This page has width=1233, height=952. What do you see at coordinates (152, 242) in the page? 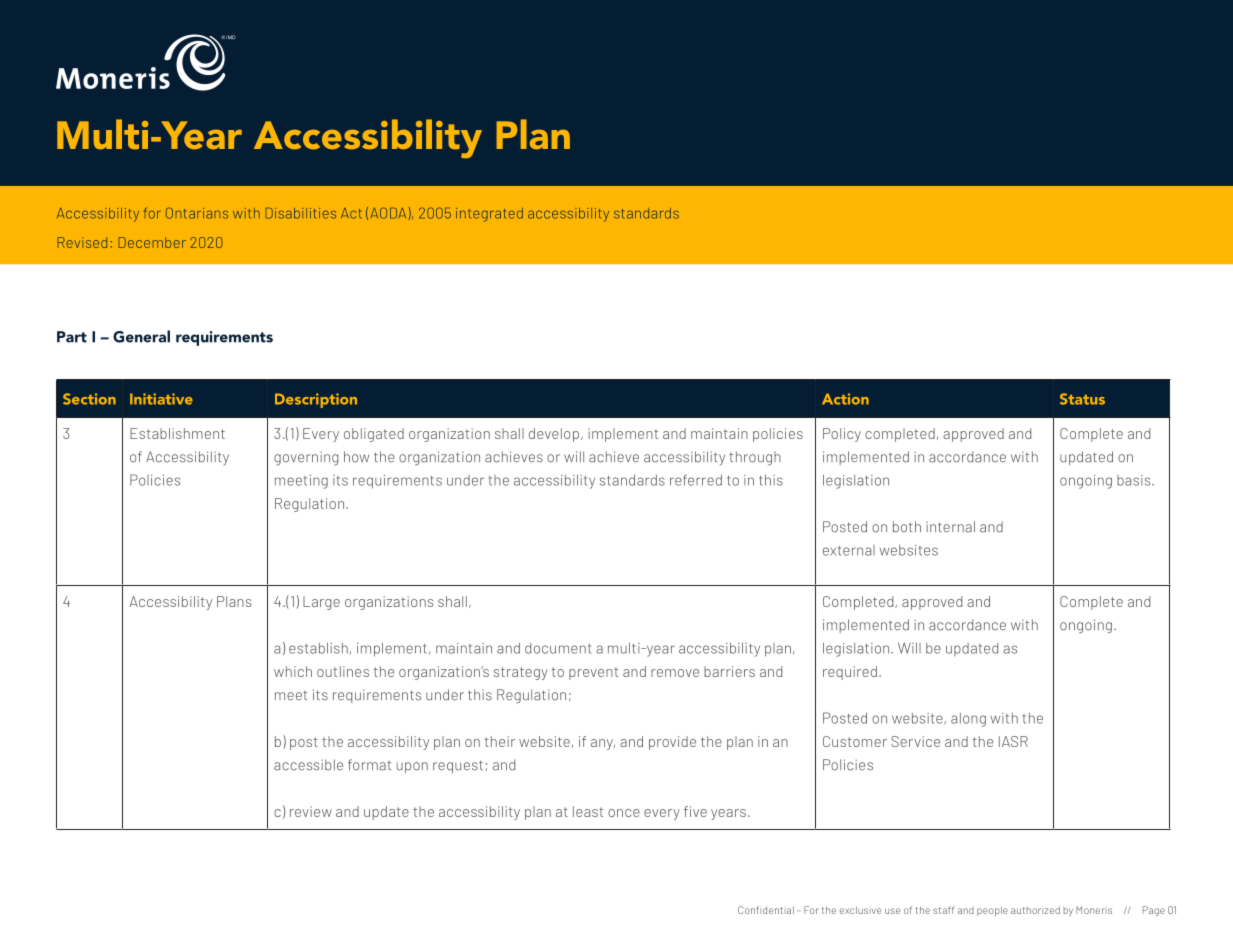
I see `December` at bounding box center [152, 242].
